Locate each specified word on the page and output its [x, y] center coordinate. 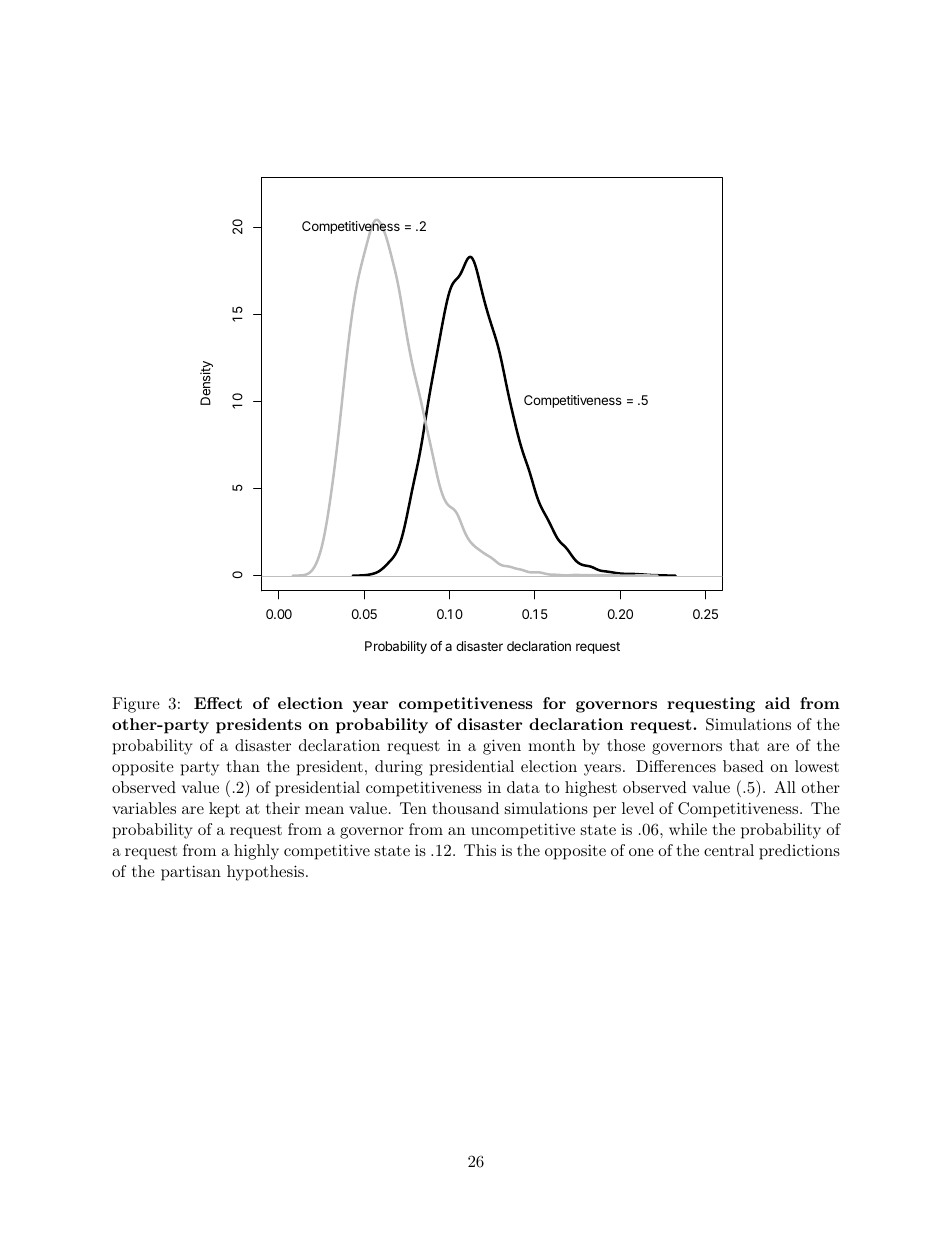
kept [224, 810]
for [554, 703]
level [638, 808]
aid [777, 703]
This [480, 850]
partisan [191, 873]
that [744, 745]
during [399, 768]
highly [256, 852]
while [688, 829]
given [502, 747]
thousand [465, 808]
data [523, 787]
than [243, 766]
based [743, 766]
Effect [218, 703]
